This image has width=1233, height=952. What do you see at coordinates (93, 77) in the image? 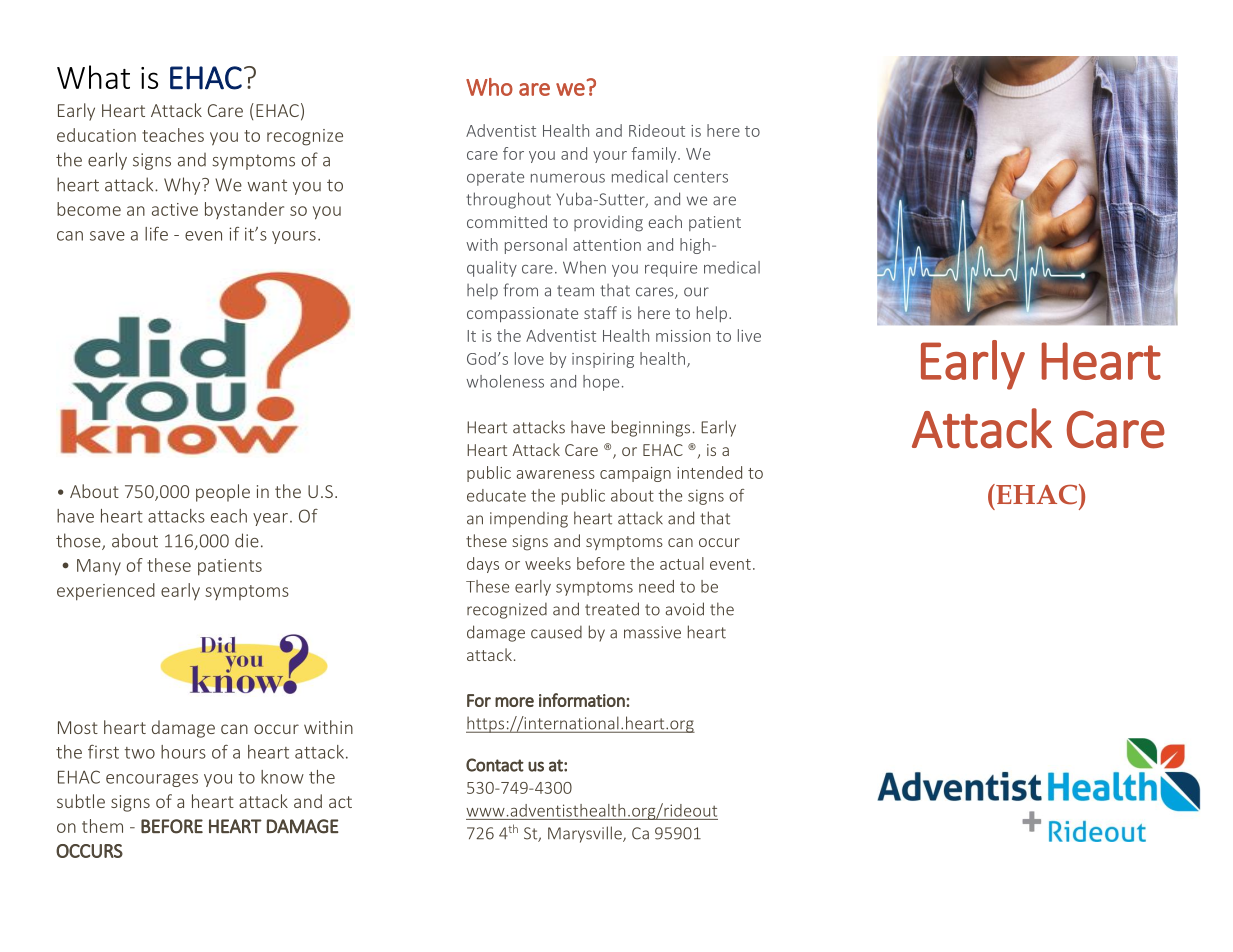
I see `What` at bounding box center [93, 77].
